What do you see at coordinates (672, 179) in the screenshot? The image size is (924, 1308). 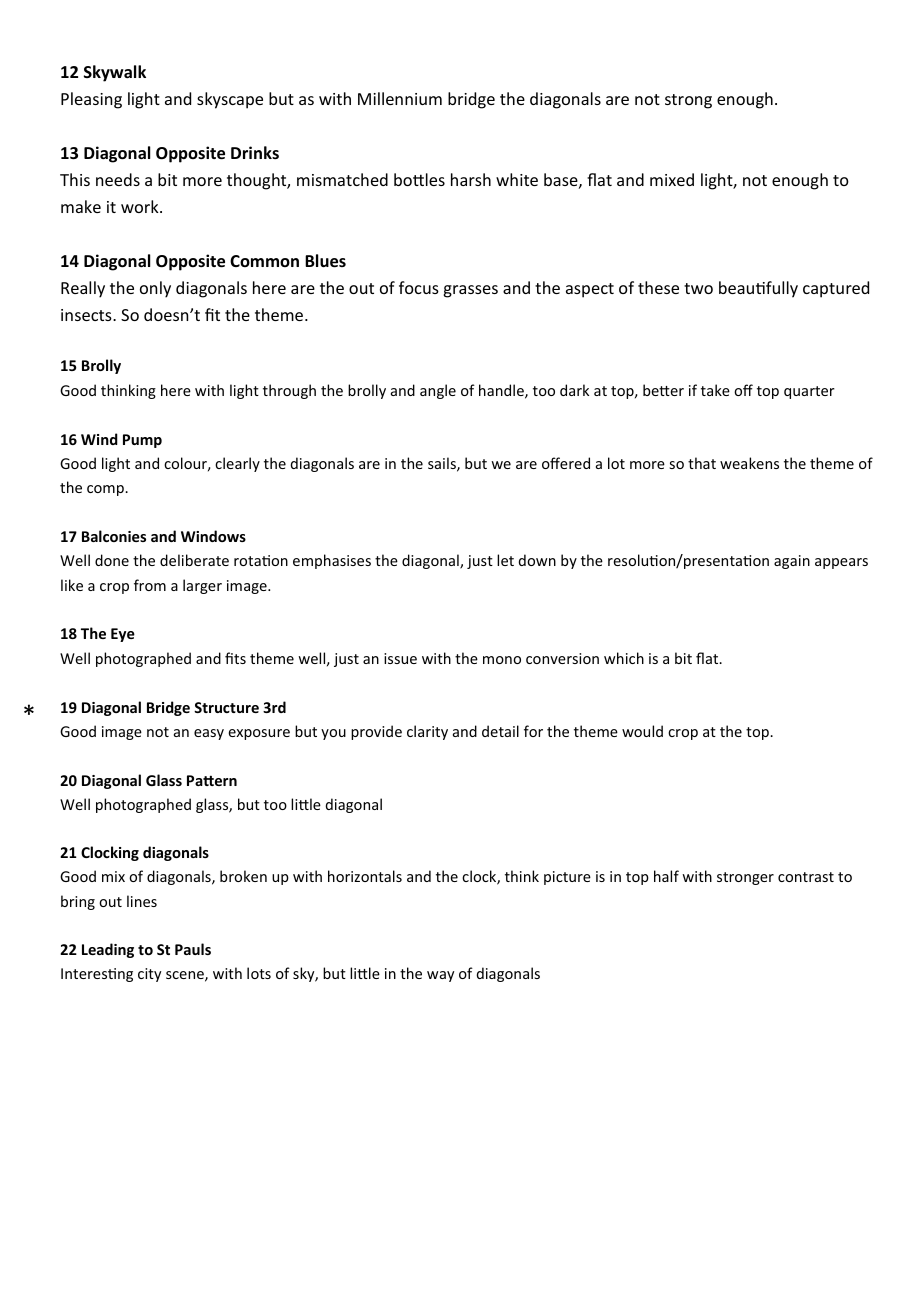 I see `mixed` at bounding box center [672, 179].
